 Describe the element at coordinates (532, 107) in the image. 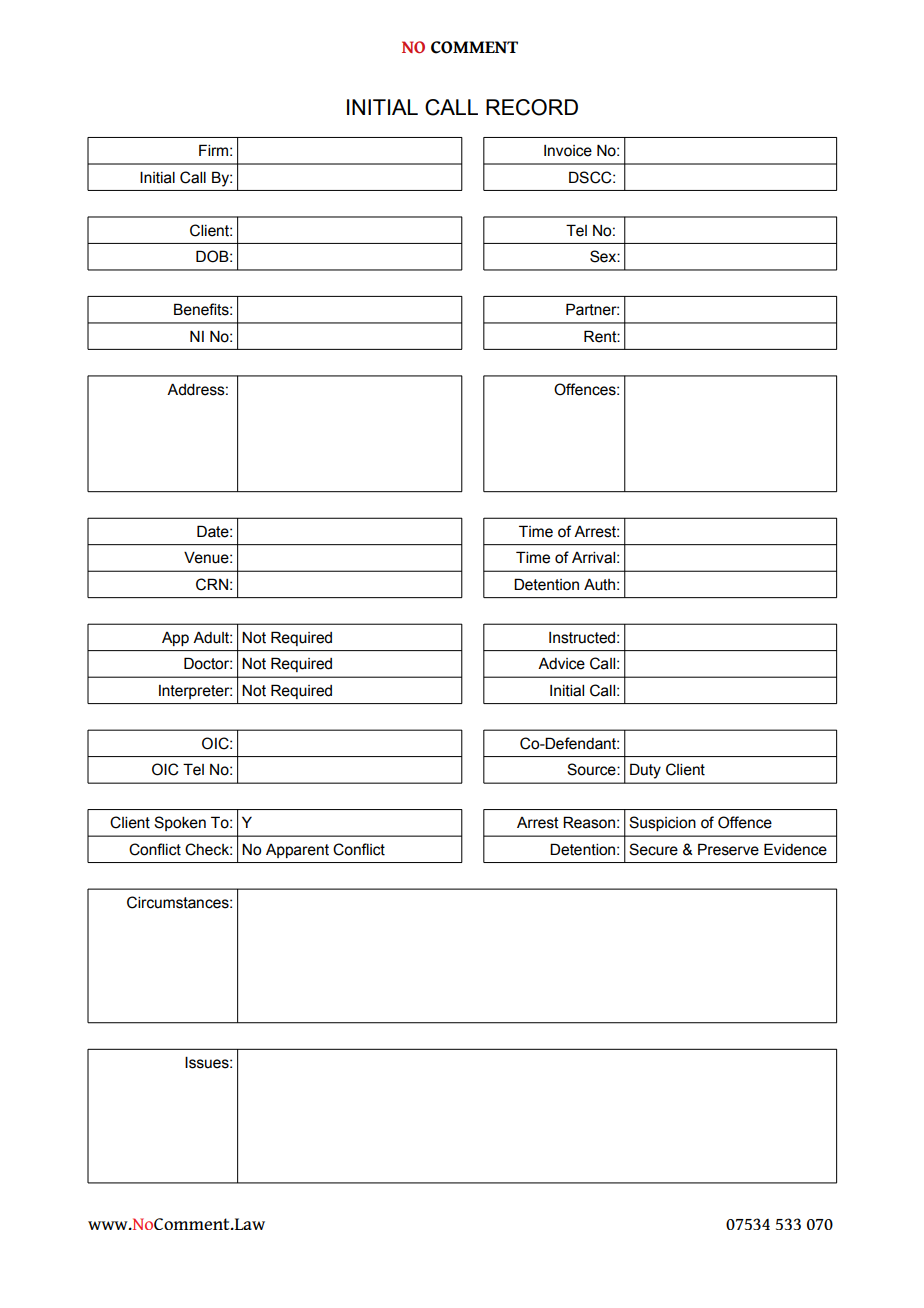

I see `RECORD` at that location.
